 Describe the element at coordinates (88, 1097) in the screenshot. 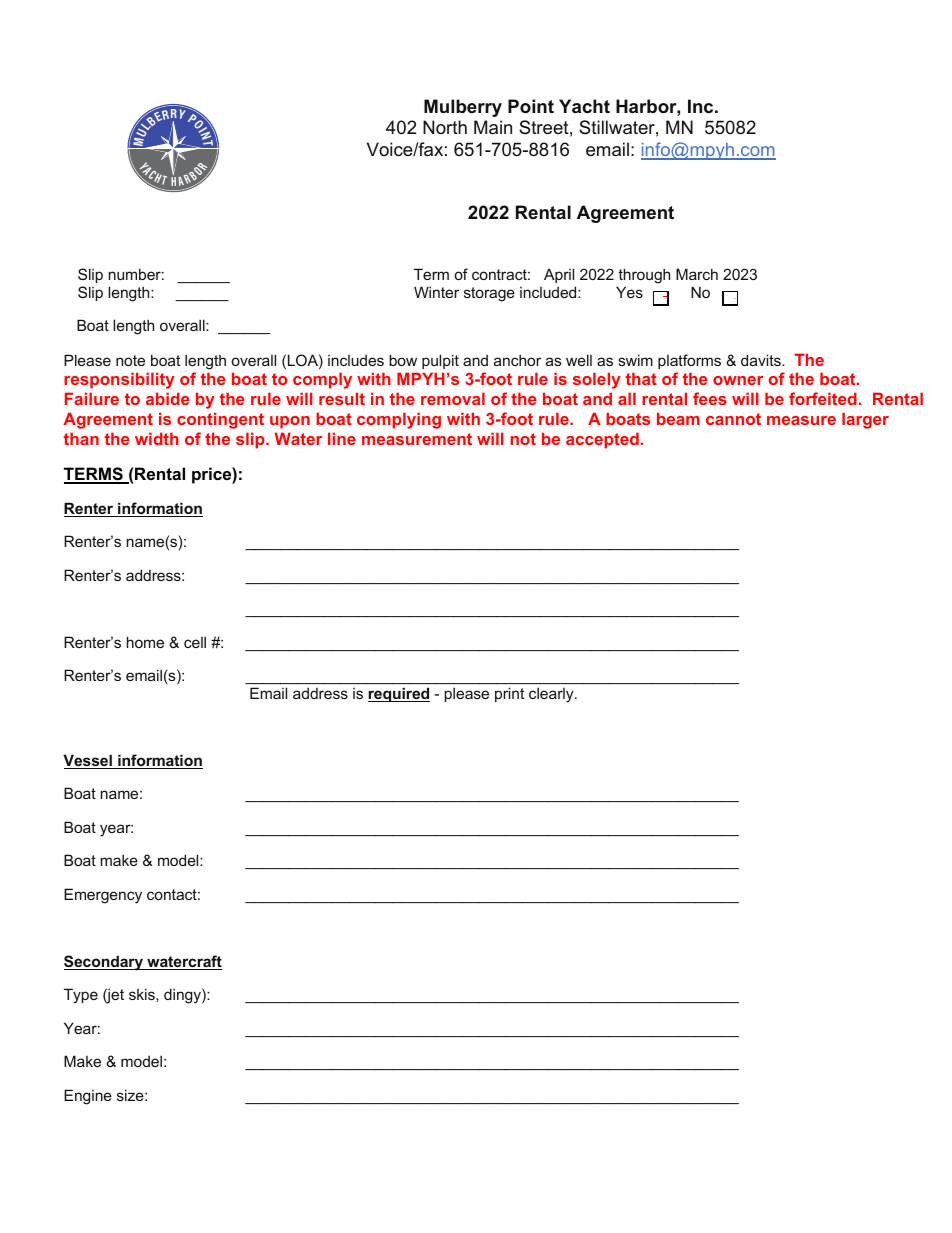

I see `Engine` at that location.
